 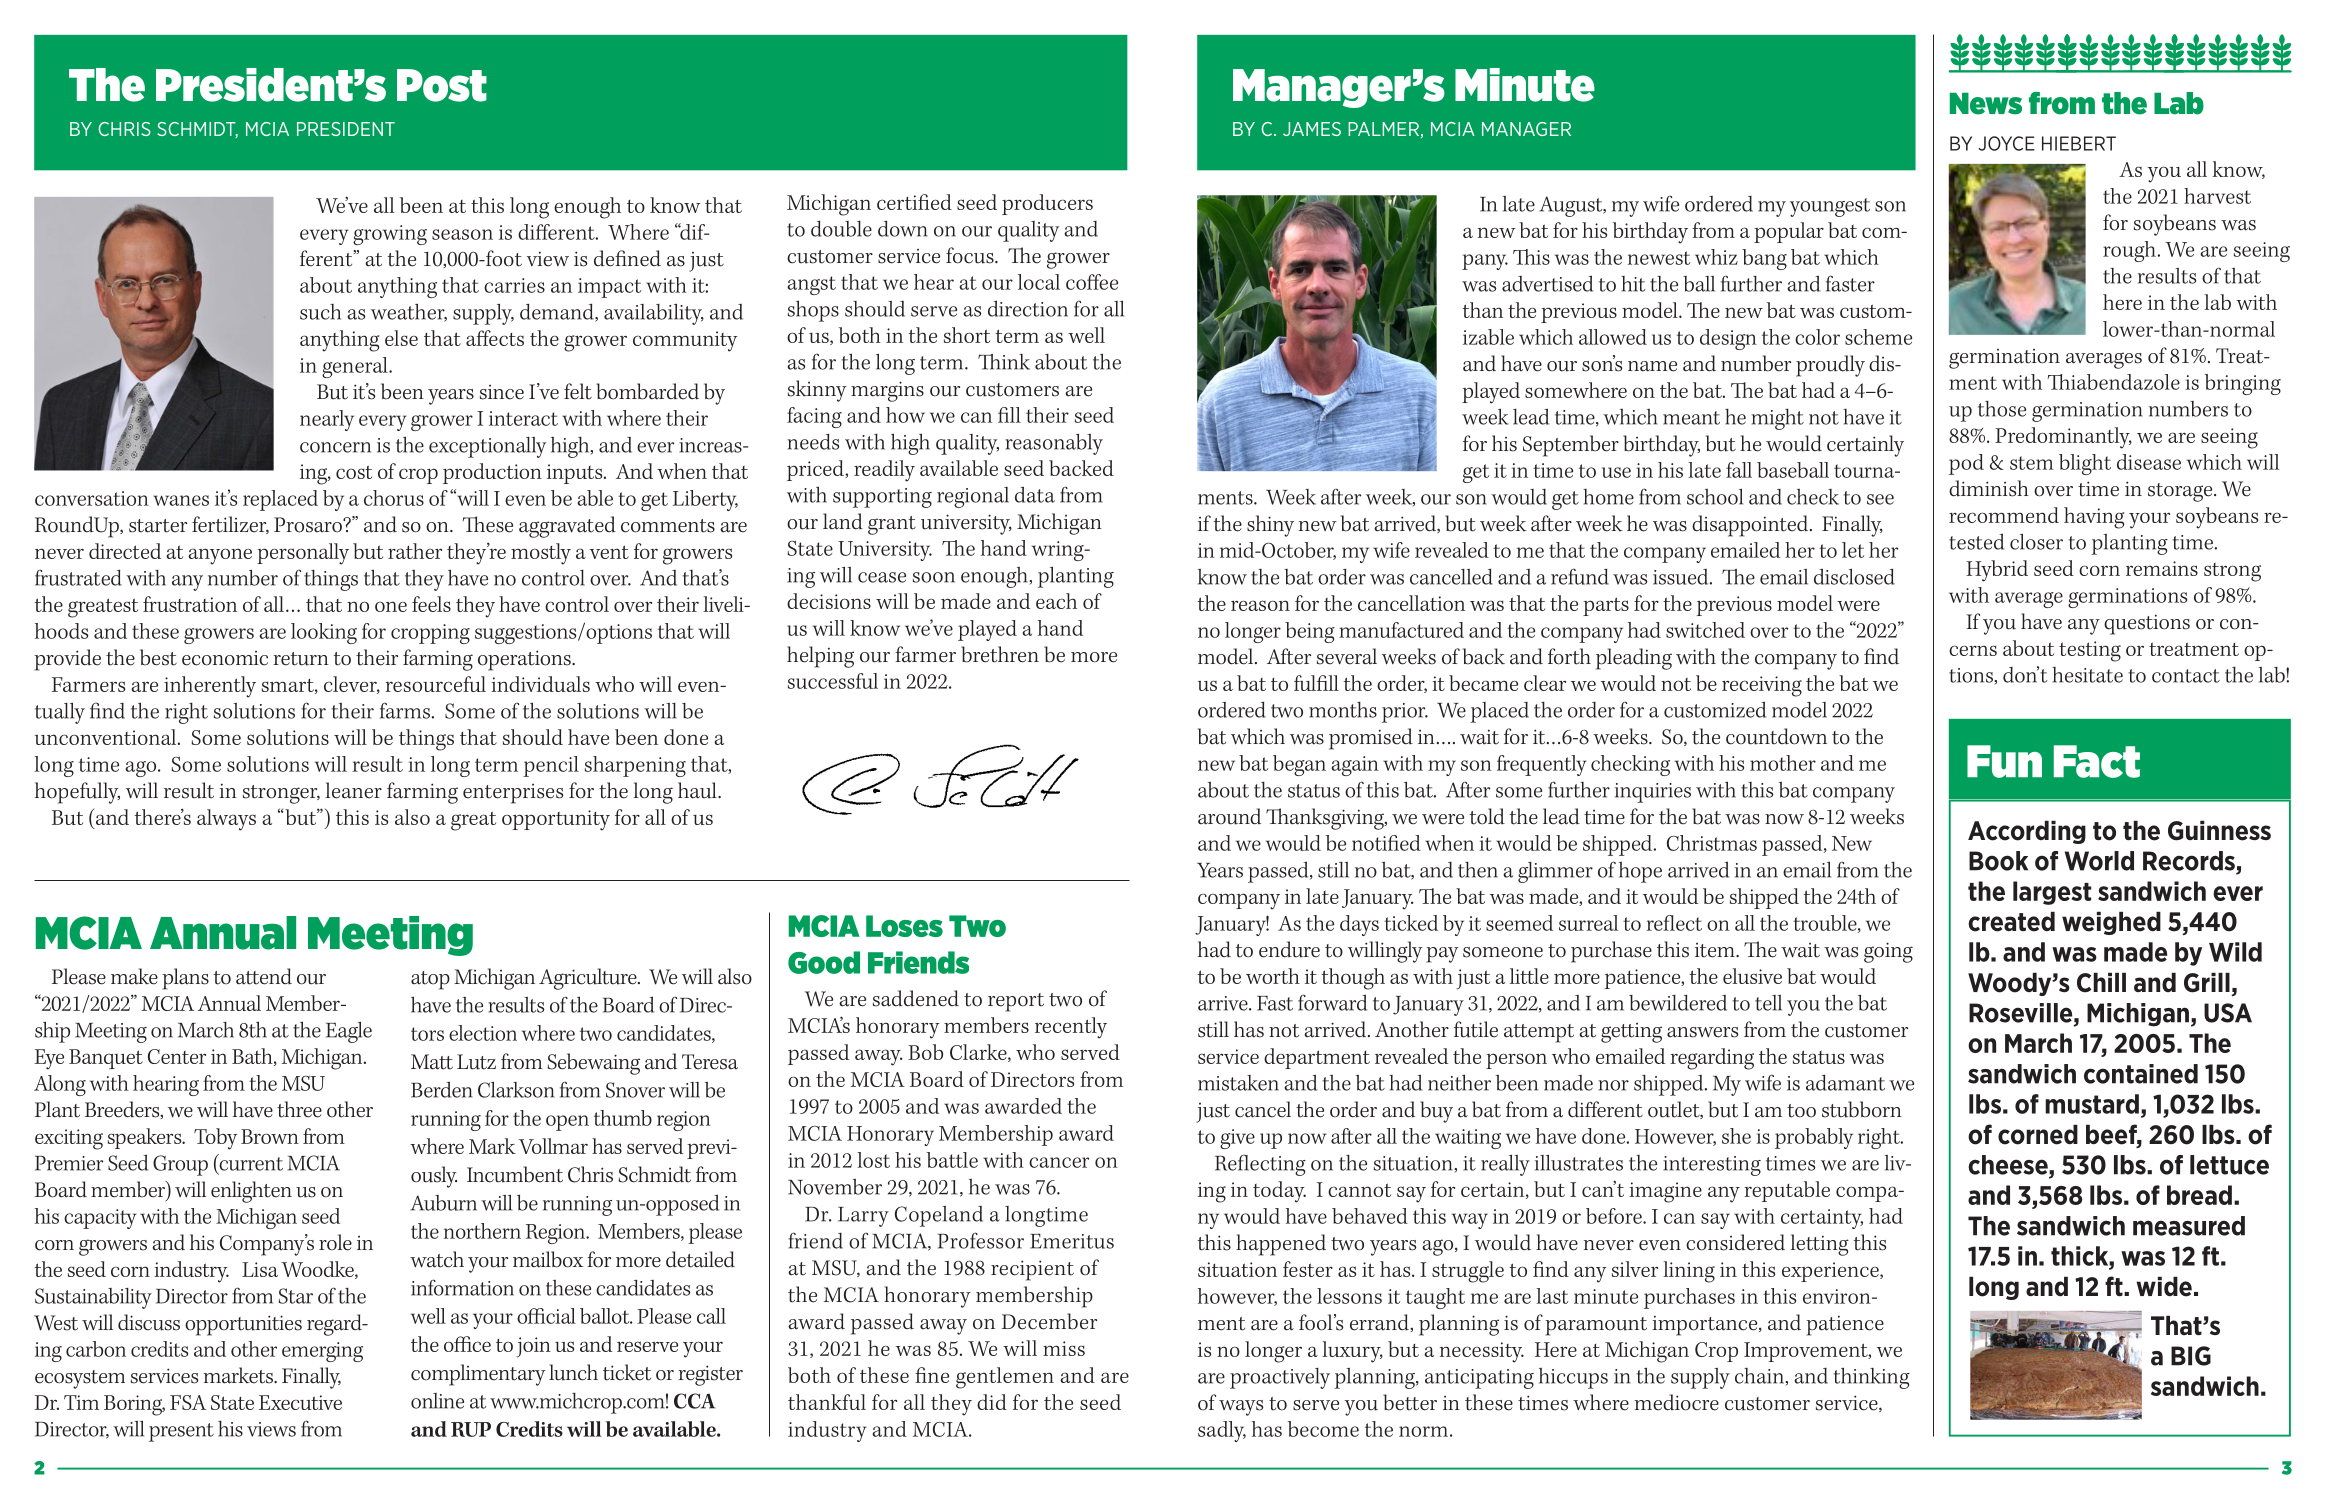 What do you see at coordinates (1238, 1083) in the screenshot?
I see `mistaken` at bounding box center [1238, 1083].
